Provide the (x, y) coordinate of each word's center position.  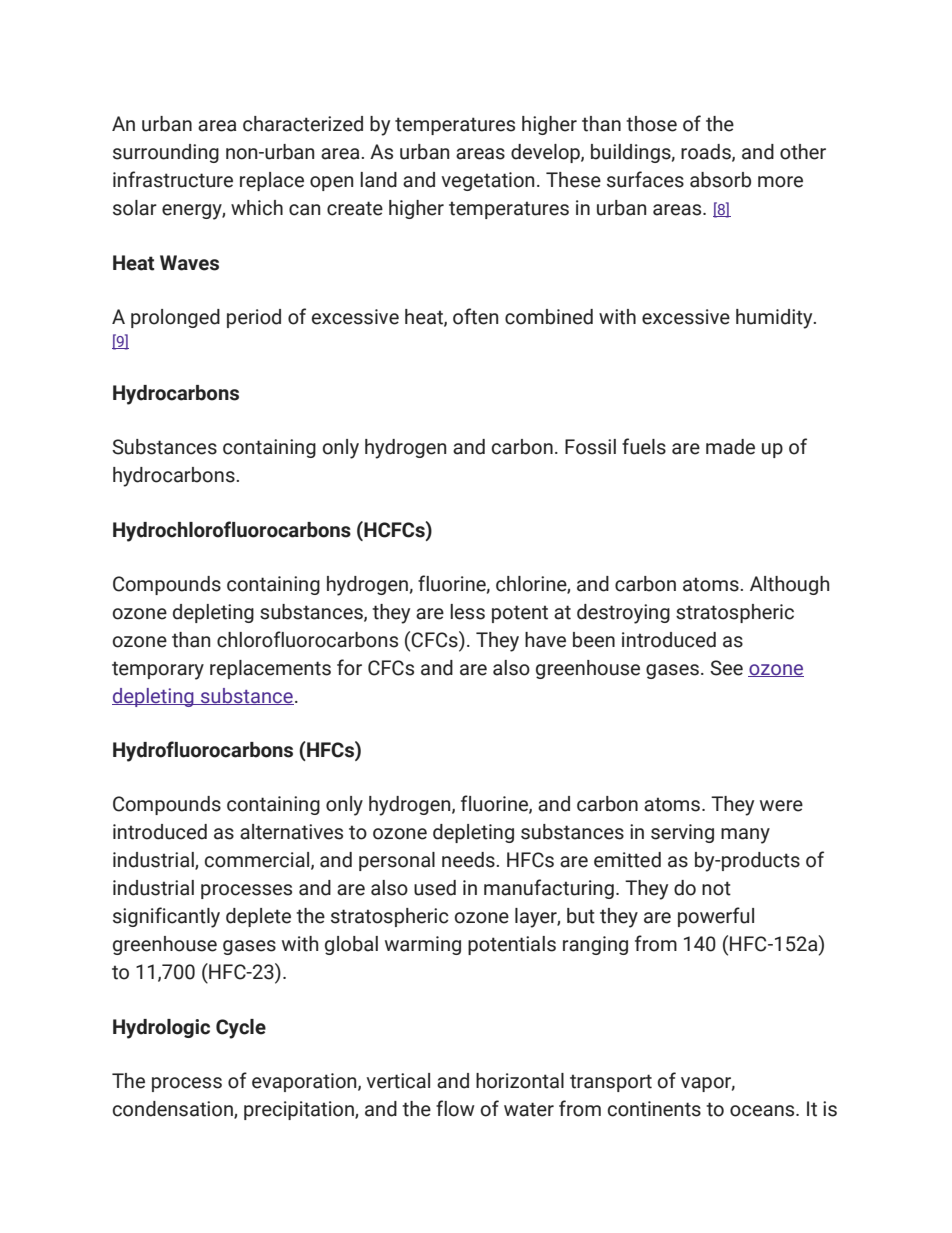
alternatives (291, 832)
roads (707, 153)
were (781, 806)
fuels (644, 446)
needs (469, 860)
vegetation (488, 181)
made (730, 447)
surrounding (166, 153)
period (254, 318)
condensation (174, 1109)
